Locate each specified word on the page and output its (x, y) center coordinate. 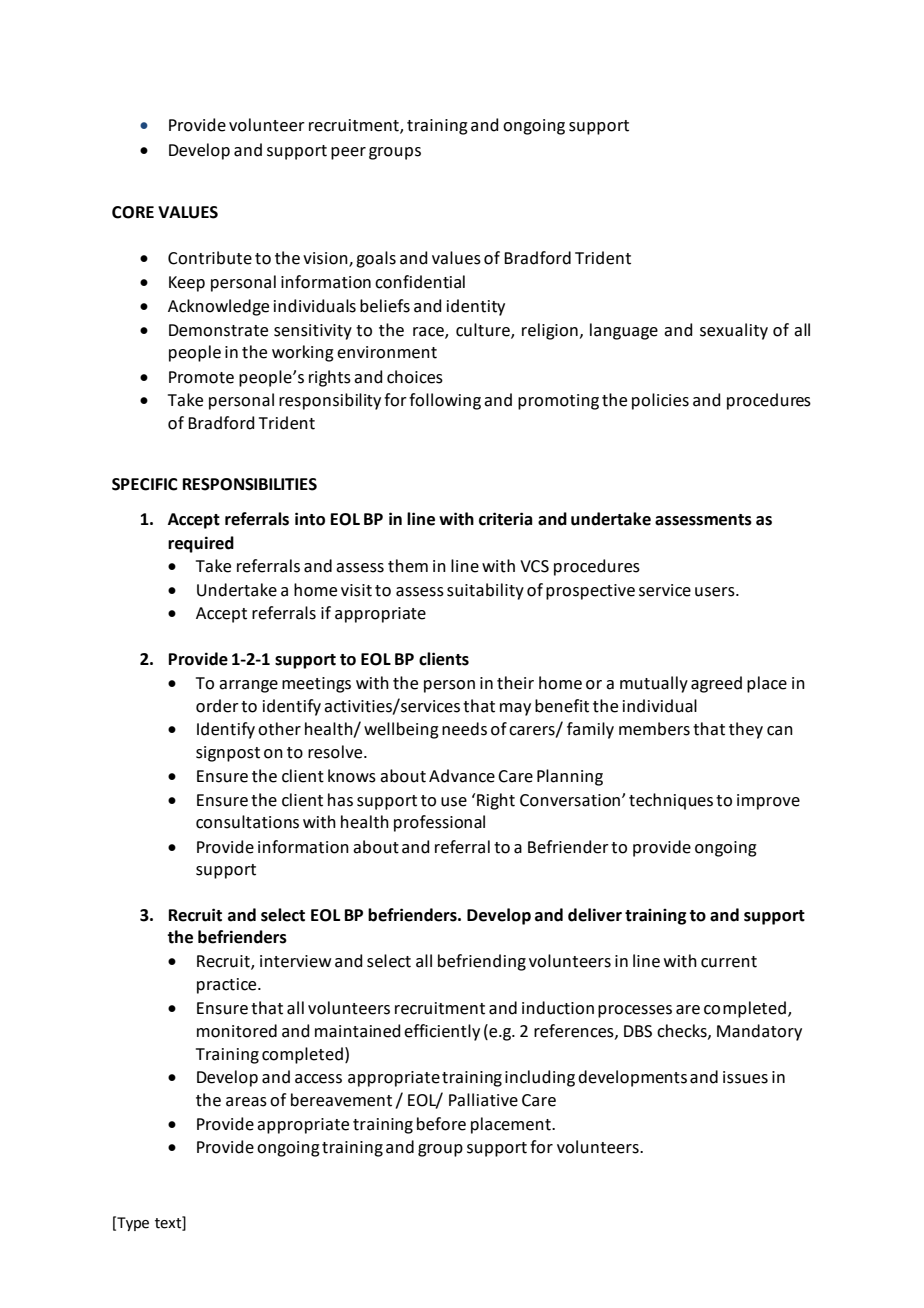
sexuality (734, 331)
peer (348, 153)
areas (246, 1102)
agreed (716, 684)
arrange (248, 686)
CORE (133, 212)
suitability (485, 591)
